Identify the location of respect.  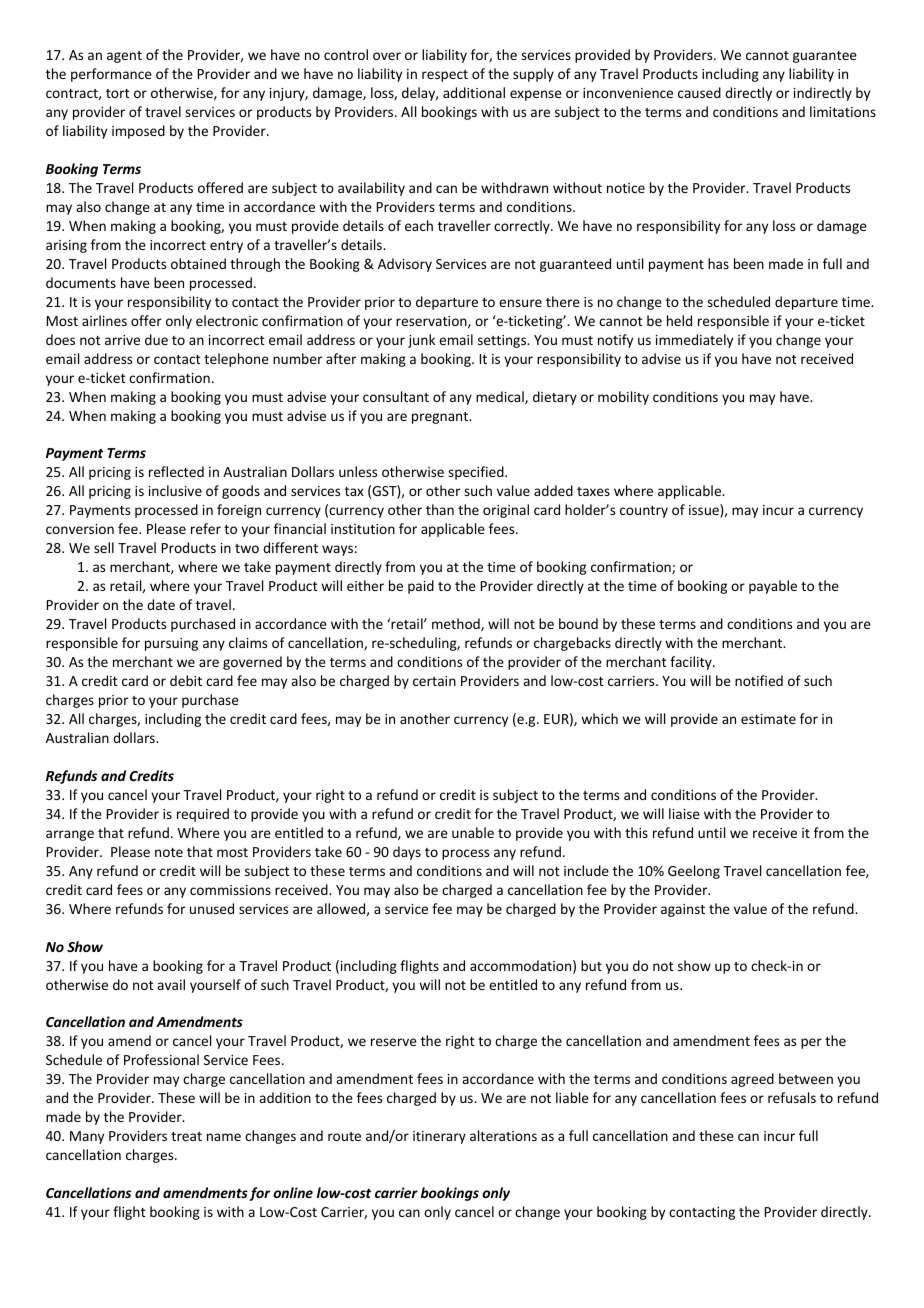
(445, 76).
